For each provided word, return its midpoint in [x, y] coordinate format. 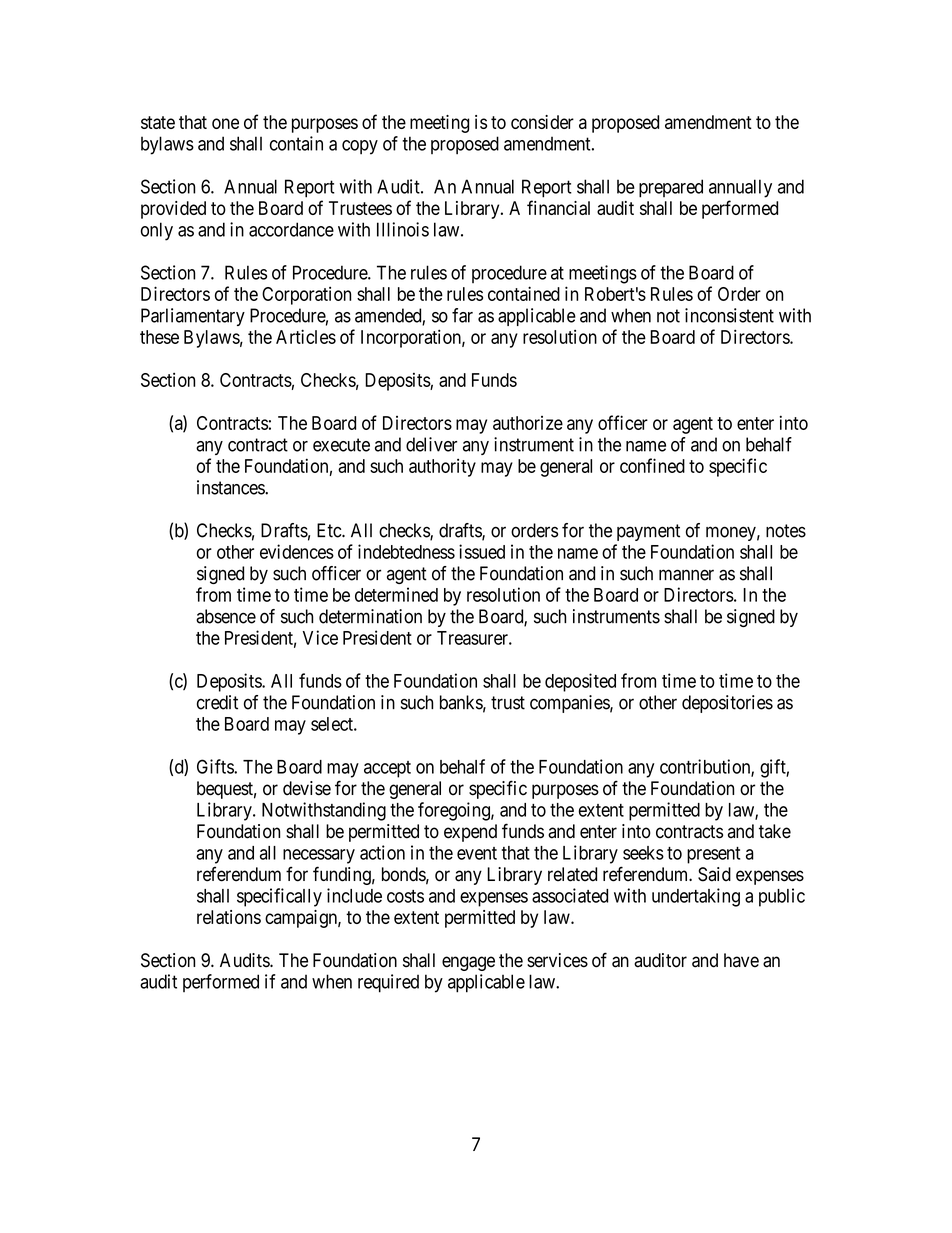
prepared [671, 188]
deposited [580, 682]
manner [686, 575]
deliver [431, 444]
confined [652, 465]
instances [231, 487]
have [741, 960]
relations [229, 917]
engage [468, 963]
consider [542, 122]
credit [217, 702]
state [158, 122]
